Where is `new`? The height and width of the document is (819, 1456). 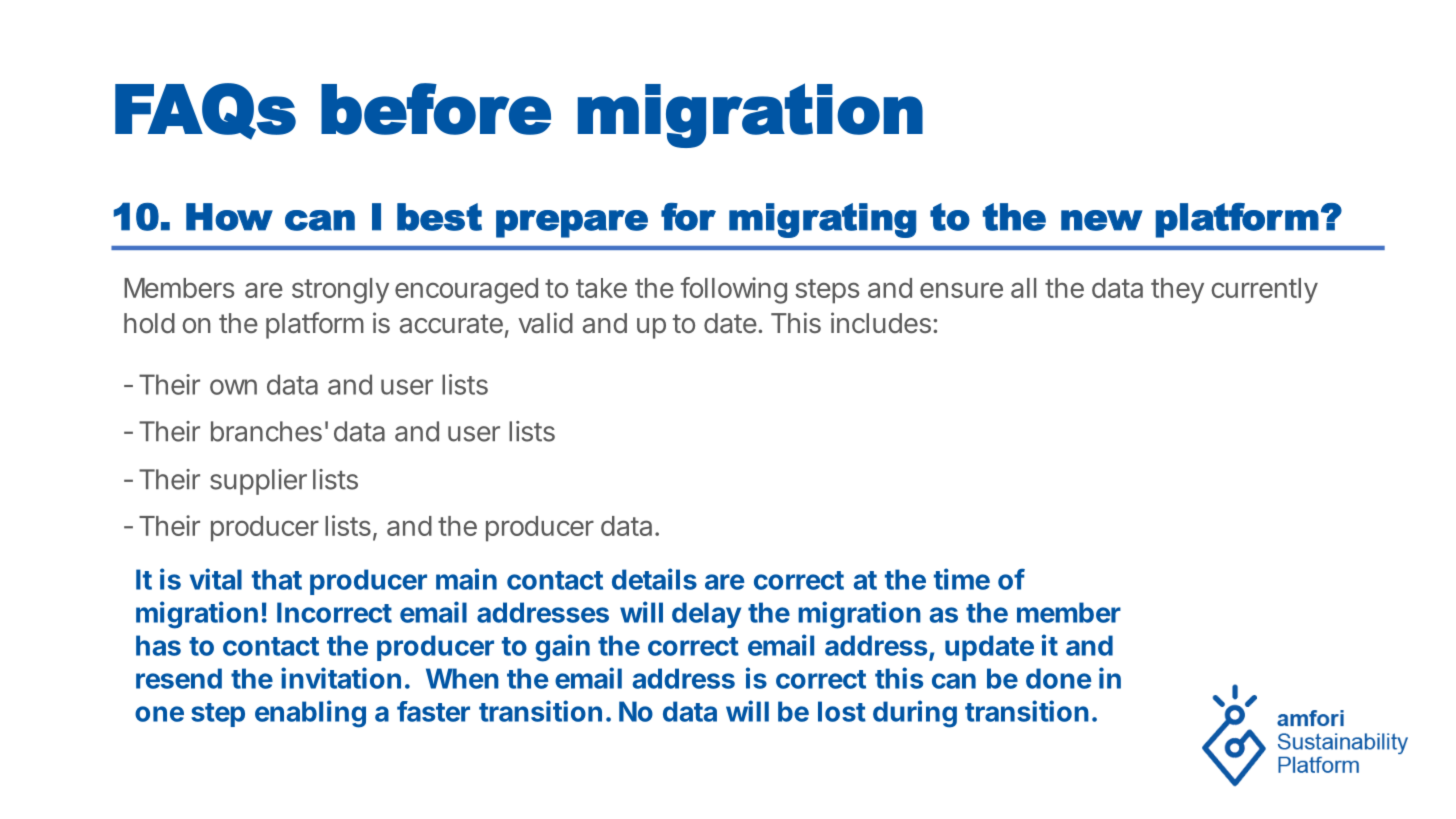 new is located at coordinates (1102, 220).
